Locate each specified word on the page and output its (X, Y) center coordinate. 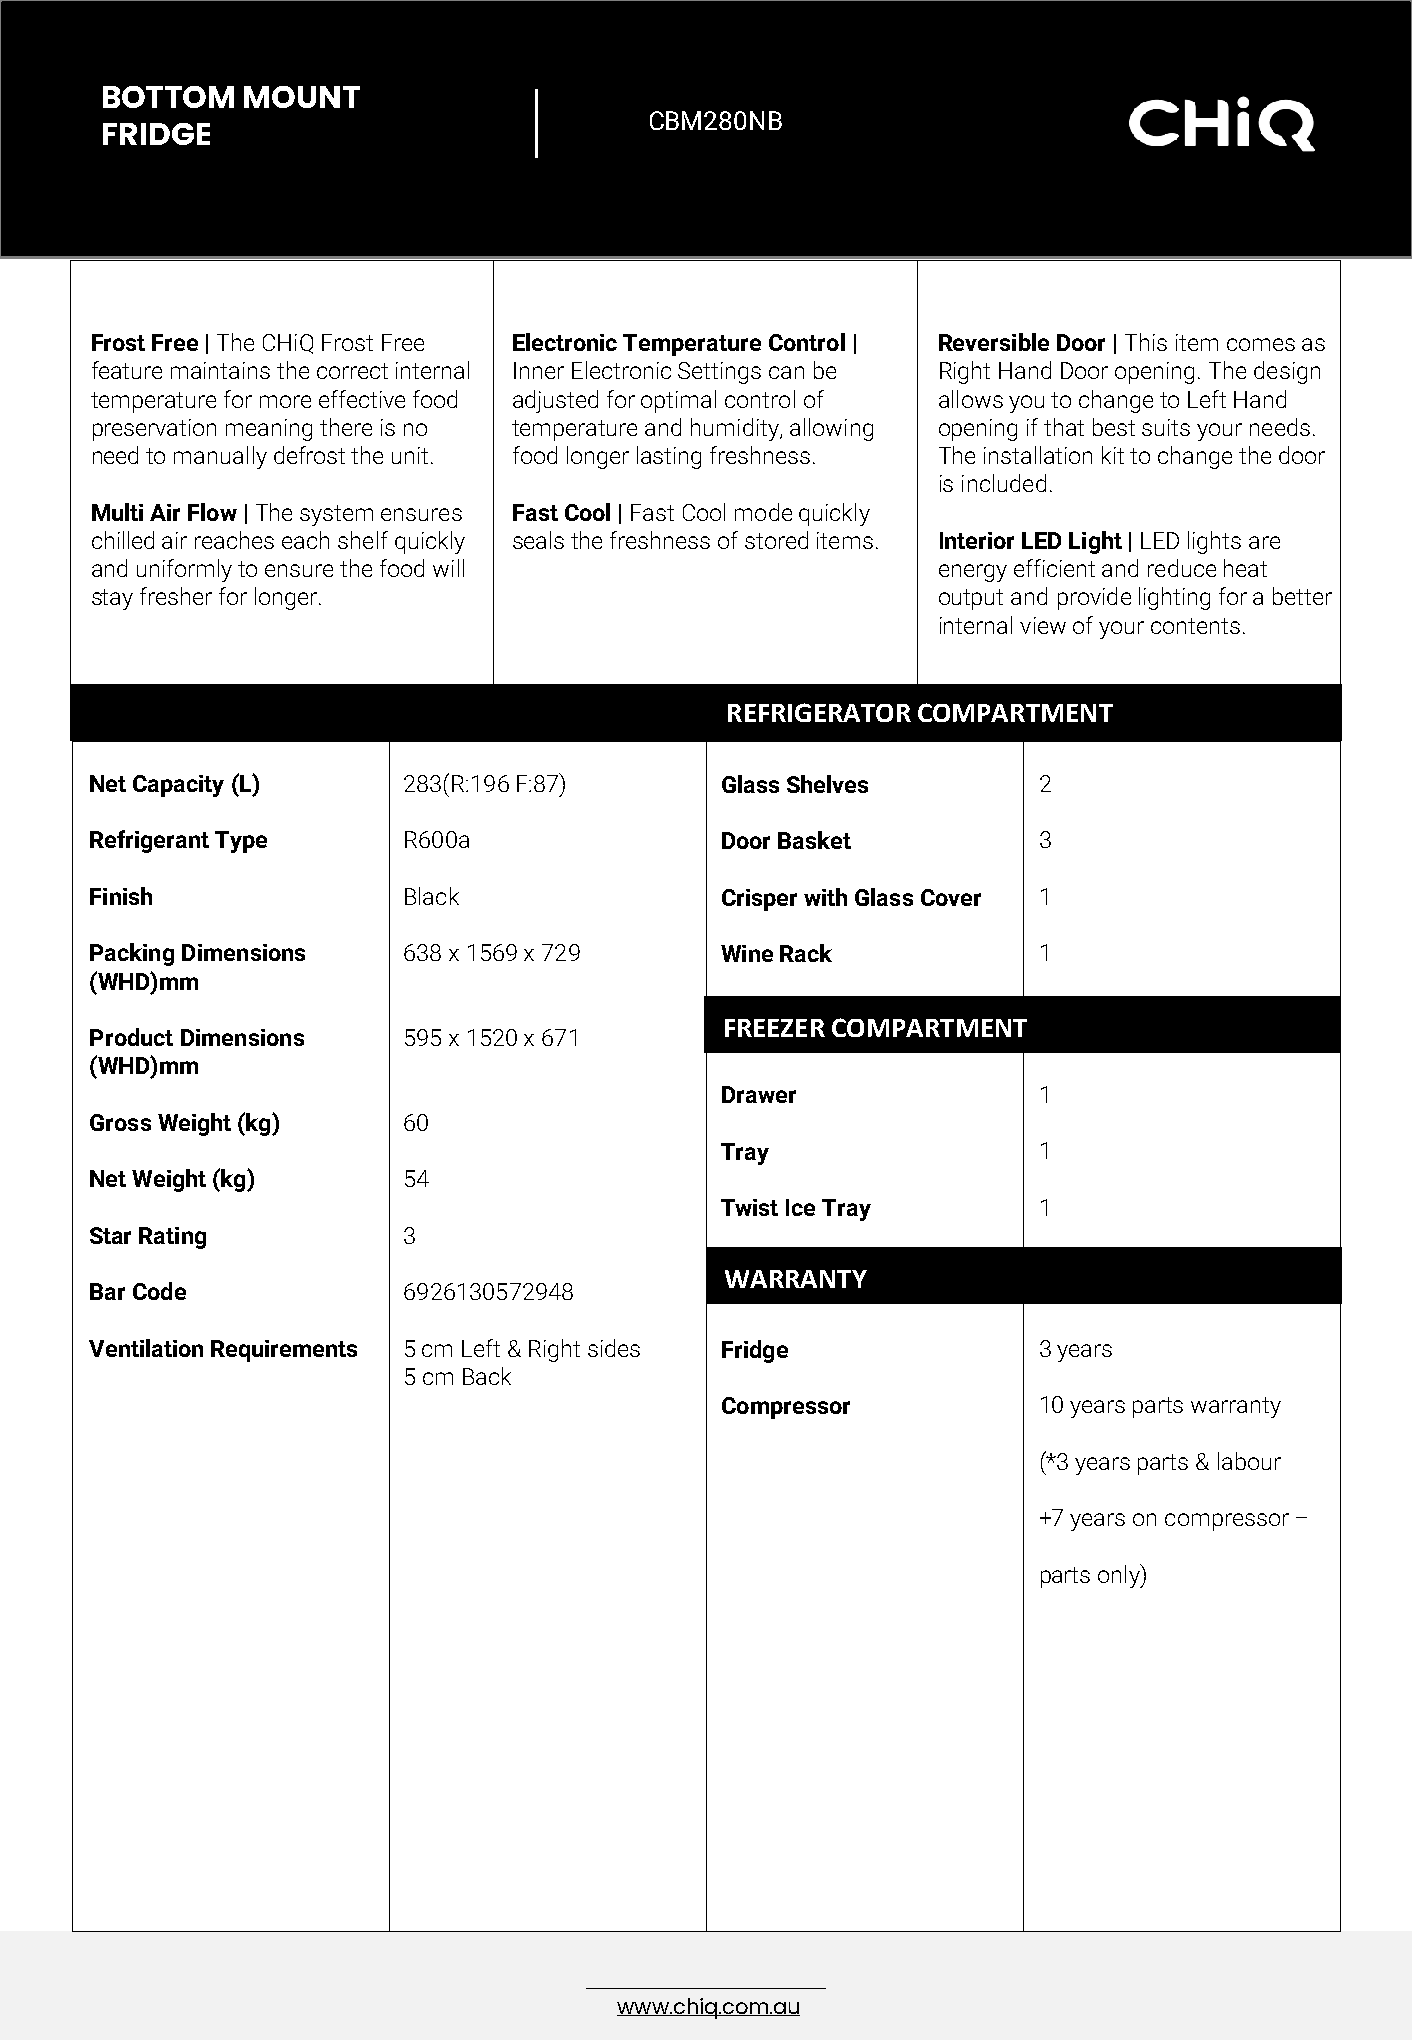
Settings (719, 373)
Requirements (284, 1351)
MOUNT (302, 97)
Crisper (759, 900)
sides (614, 1348)
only (1120, 1576)
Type (241, 842)
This (1146, 342)
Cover (951, 897)
